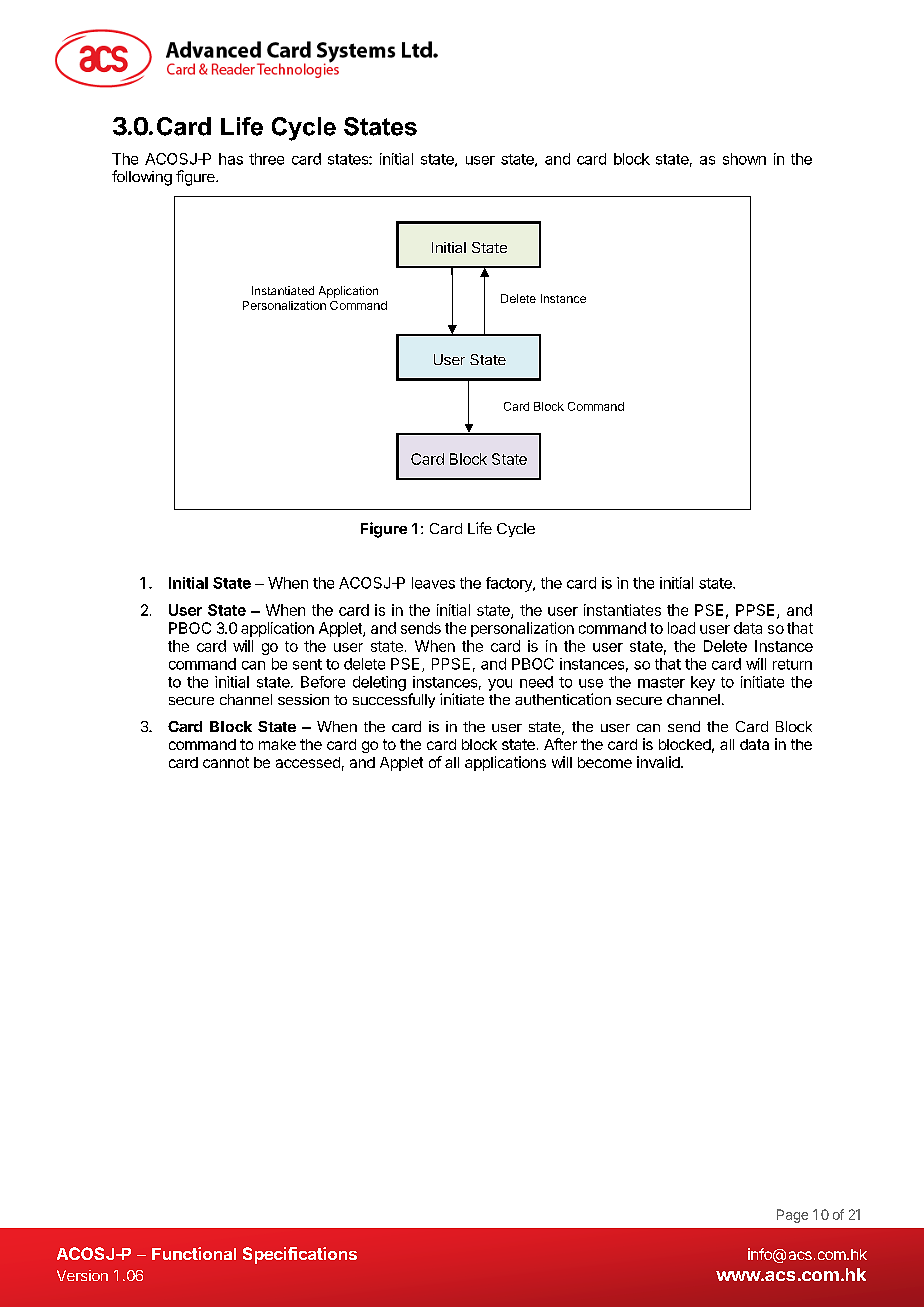 This image has width=924, height=1307. What do you see at coordinates (433, 583) in the image?
I see `leaves` at bounding box center [433, 583].
